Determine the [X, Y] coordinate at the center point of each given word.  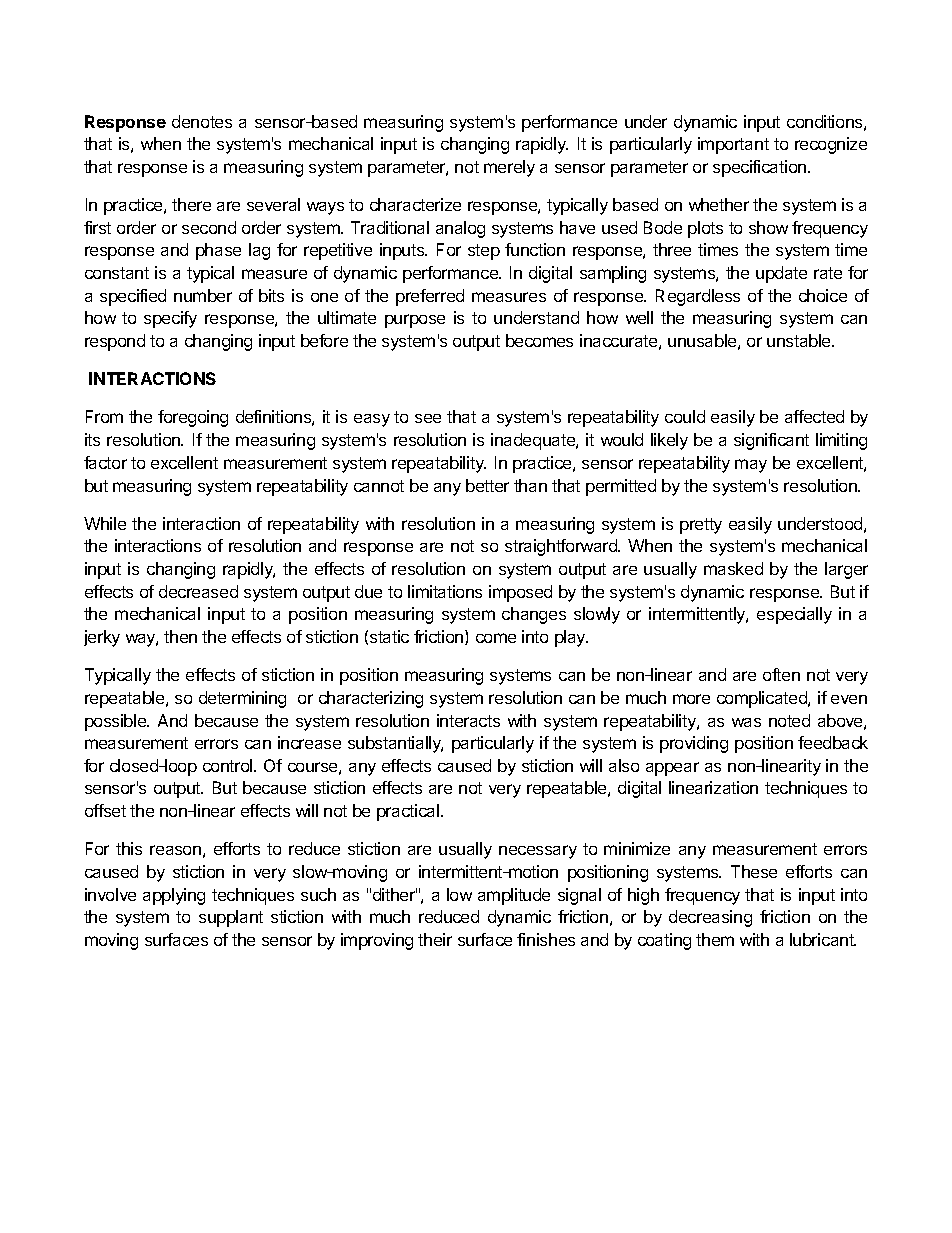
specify [170, 319]
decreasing [710, 918]
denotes [202, 121]
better [487, 485]
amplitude [514, 896]
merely [509, 168]
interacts [468, 720]
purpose [415, 321]
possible [117, 722]
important [733, 145]
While [105, 523]
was [746, 722]
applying [174, 896]
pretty [701, 526]
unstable [800, 340]
